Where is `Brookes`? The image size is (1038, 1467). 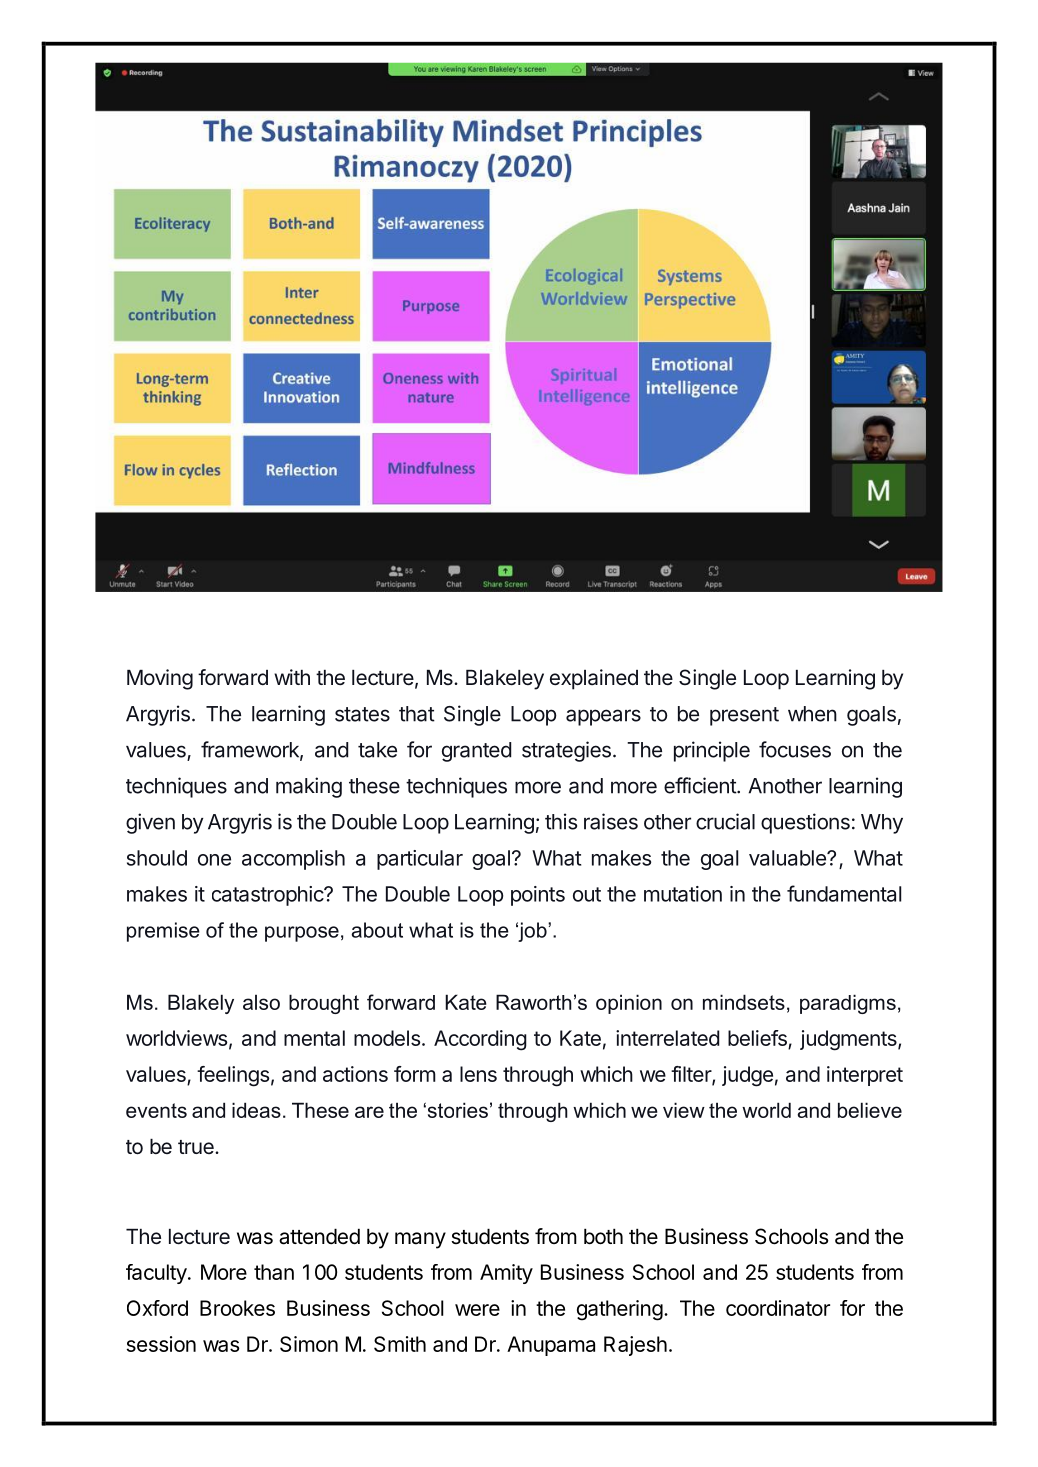
Brookes is located at coordinates (237, 1308).
